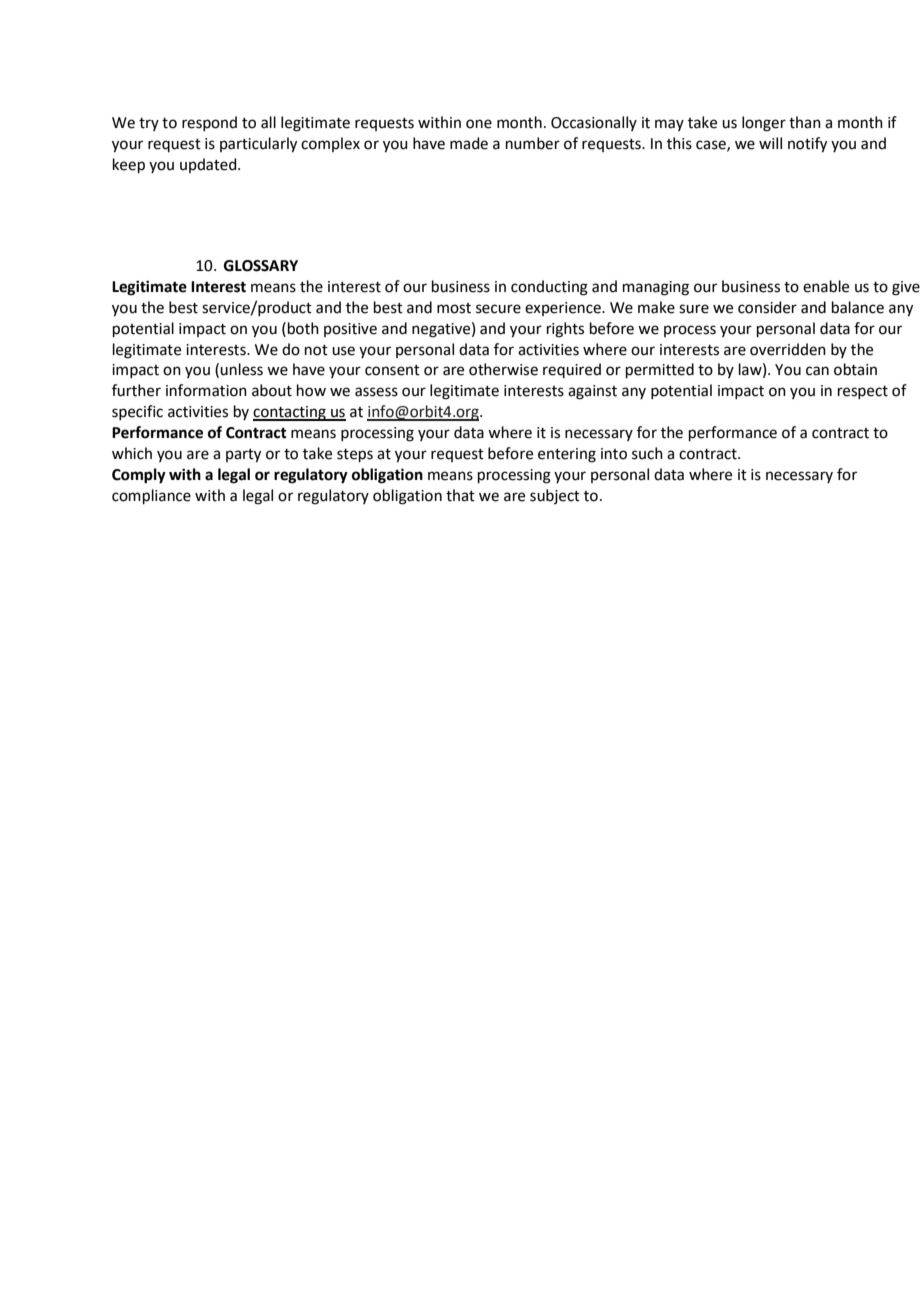 The height and width of the image is (1308, 924). I want to click on notify, so click(807, 145).
